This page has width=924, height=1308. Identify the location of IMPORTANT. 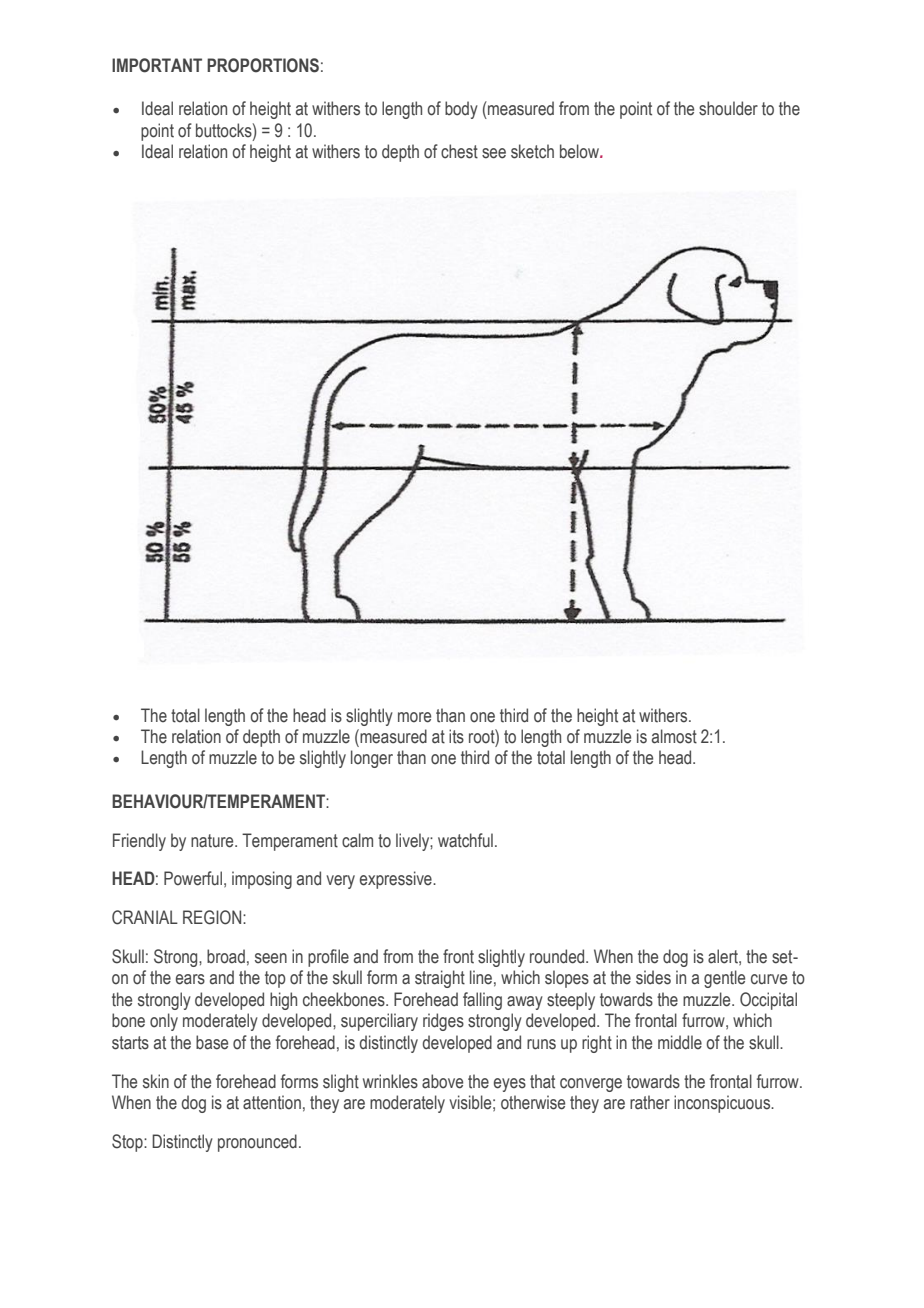
(157, 65).
